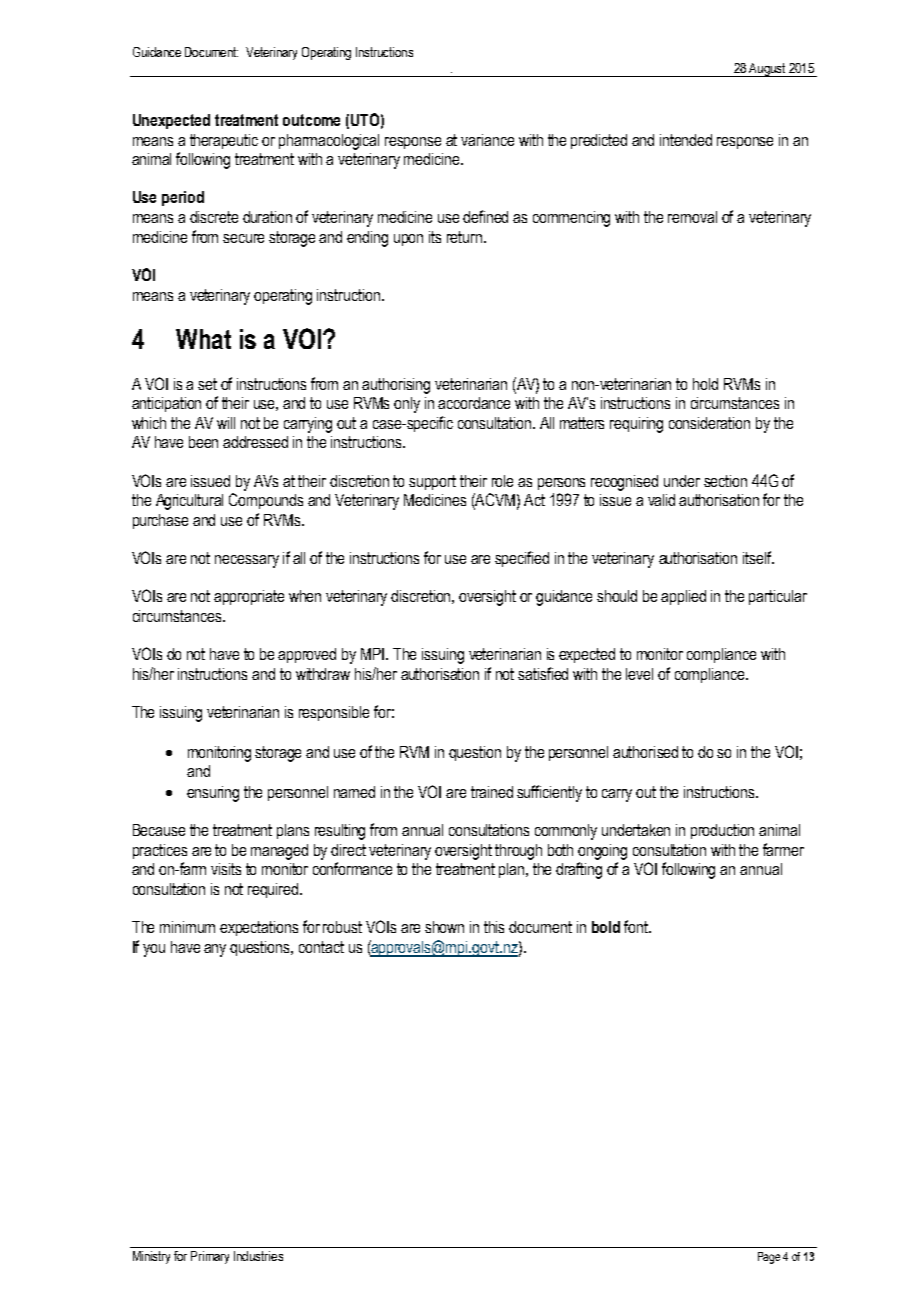 Image resolution: width=924 pixels, height=1308 pixels. What do you see at coordinates (686, 140) in the screenshot?
I see `intended` at bounding box center [686, 140].
